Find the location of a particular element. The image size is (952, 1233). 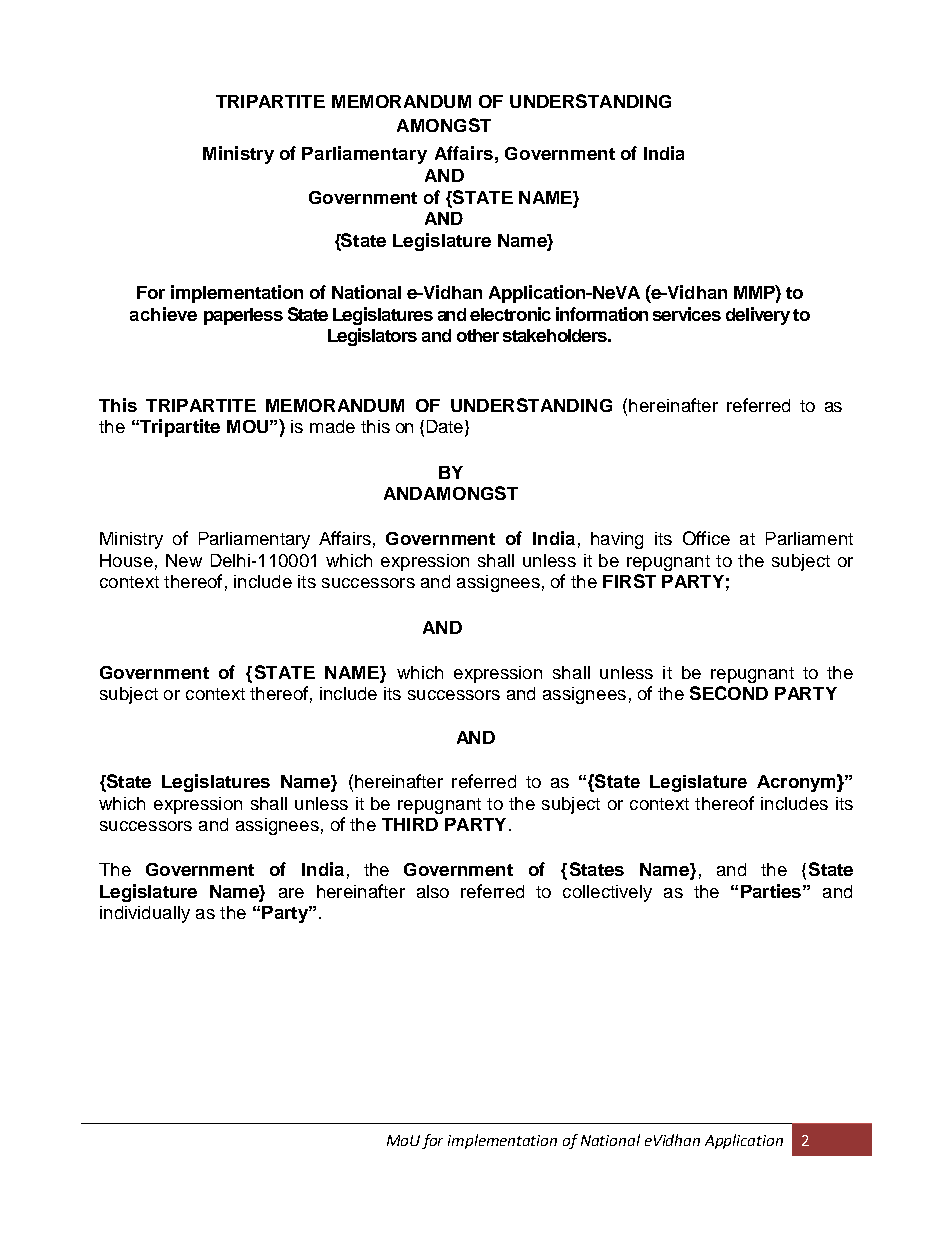

paperless is located at coordinates (243, 316).
